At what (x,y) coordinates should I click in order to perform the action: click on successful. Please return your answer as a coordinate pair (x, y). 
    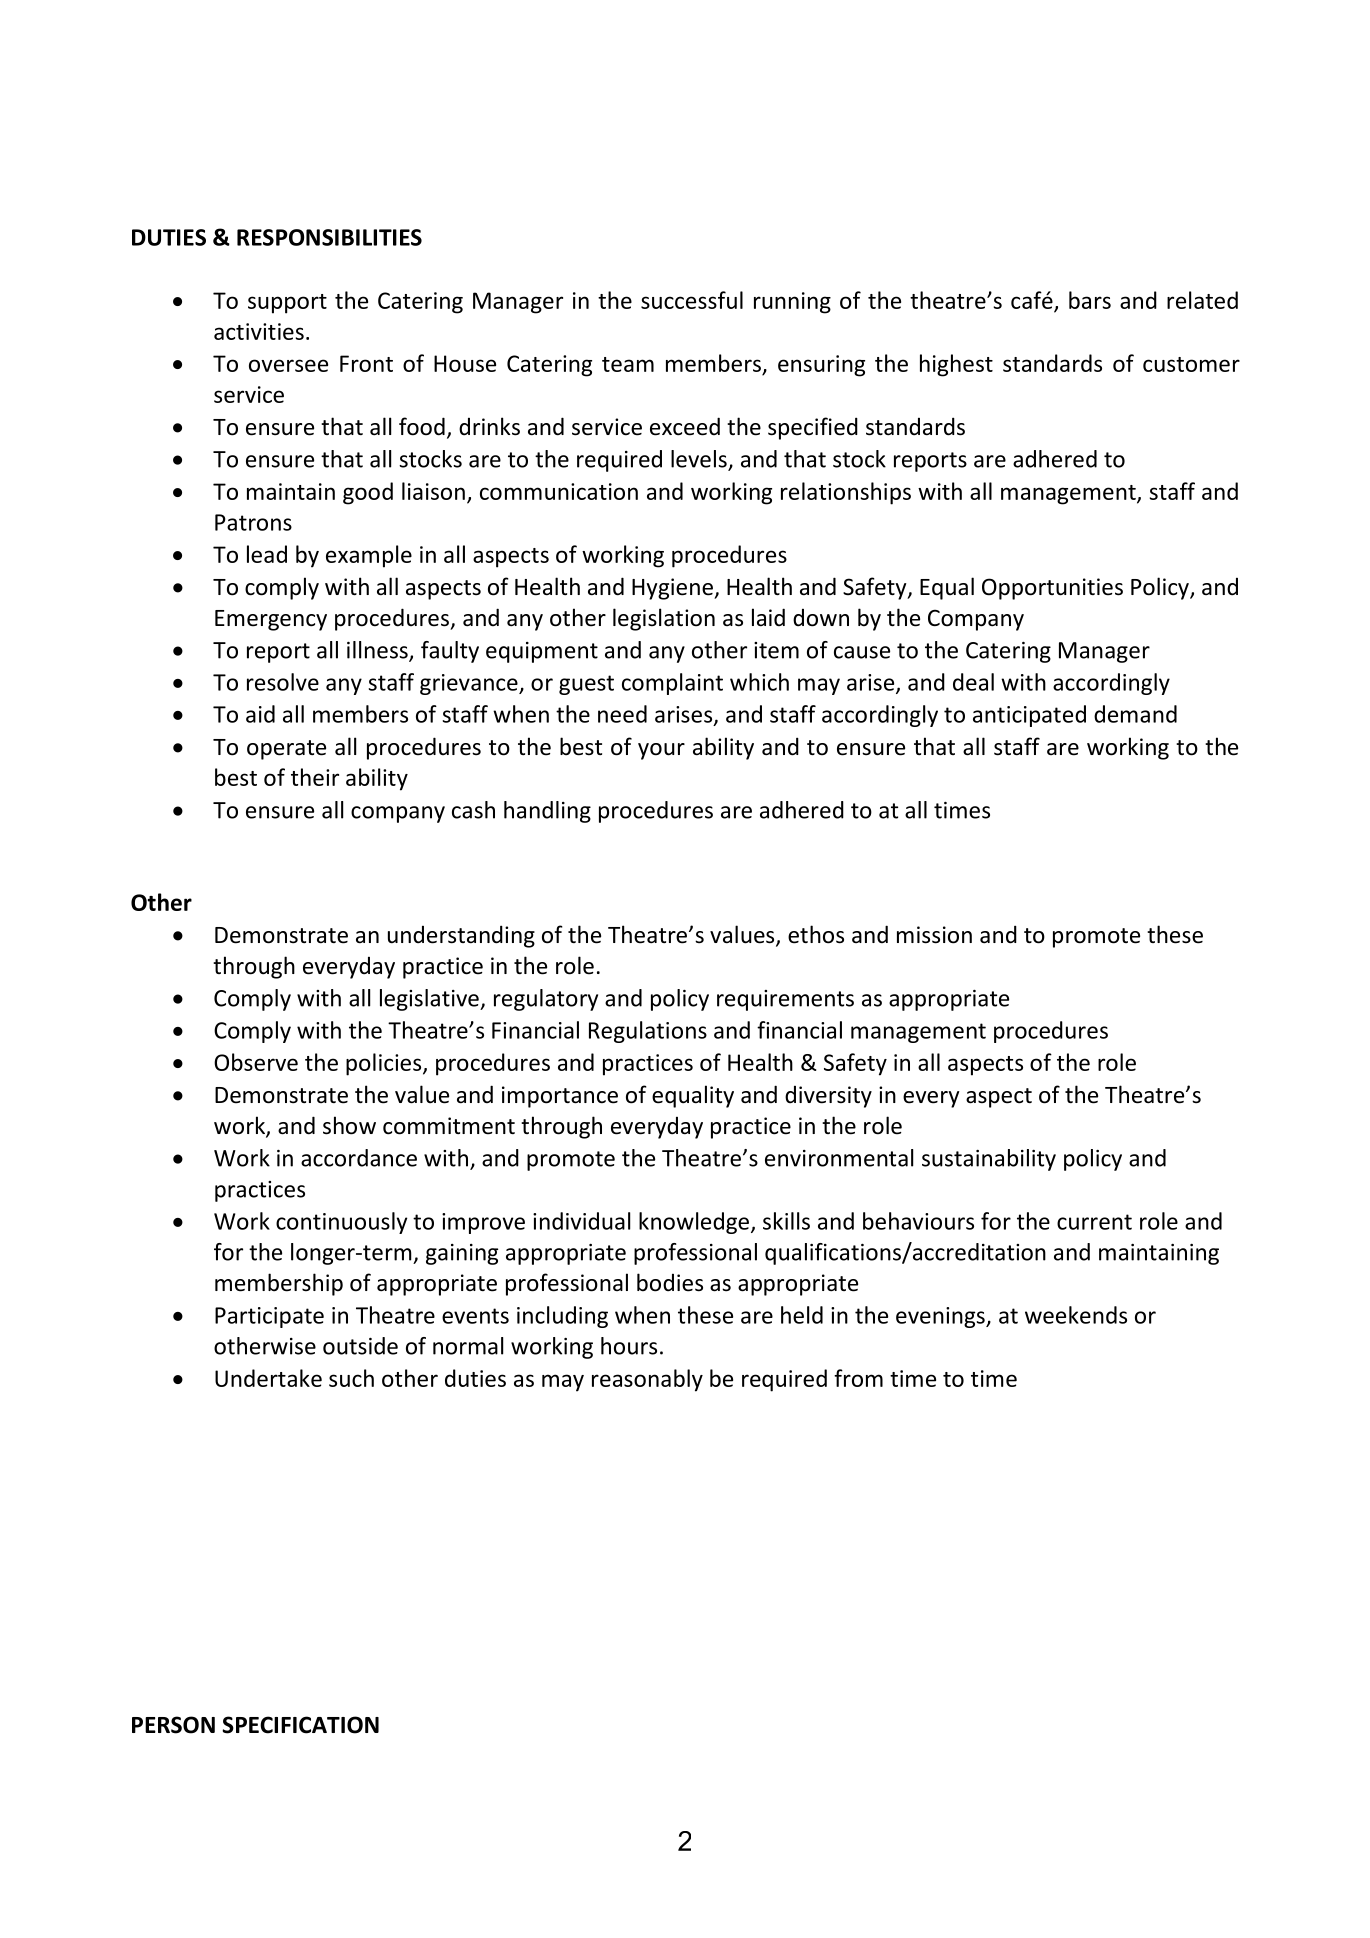
    Looking at the image, I should click on (692, 300).
